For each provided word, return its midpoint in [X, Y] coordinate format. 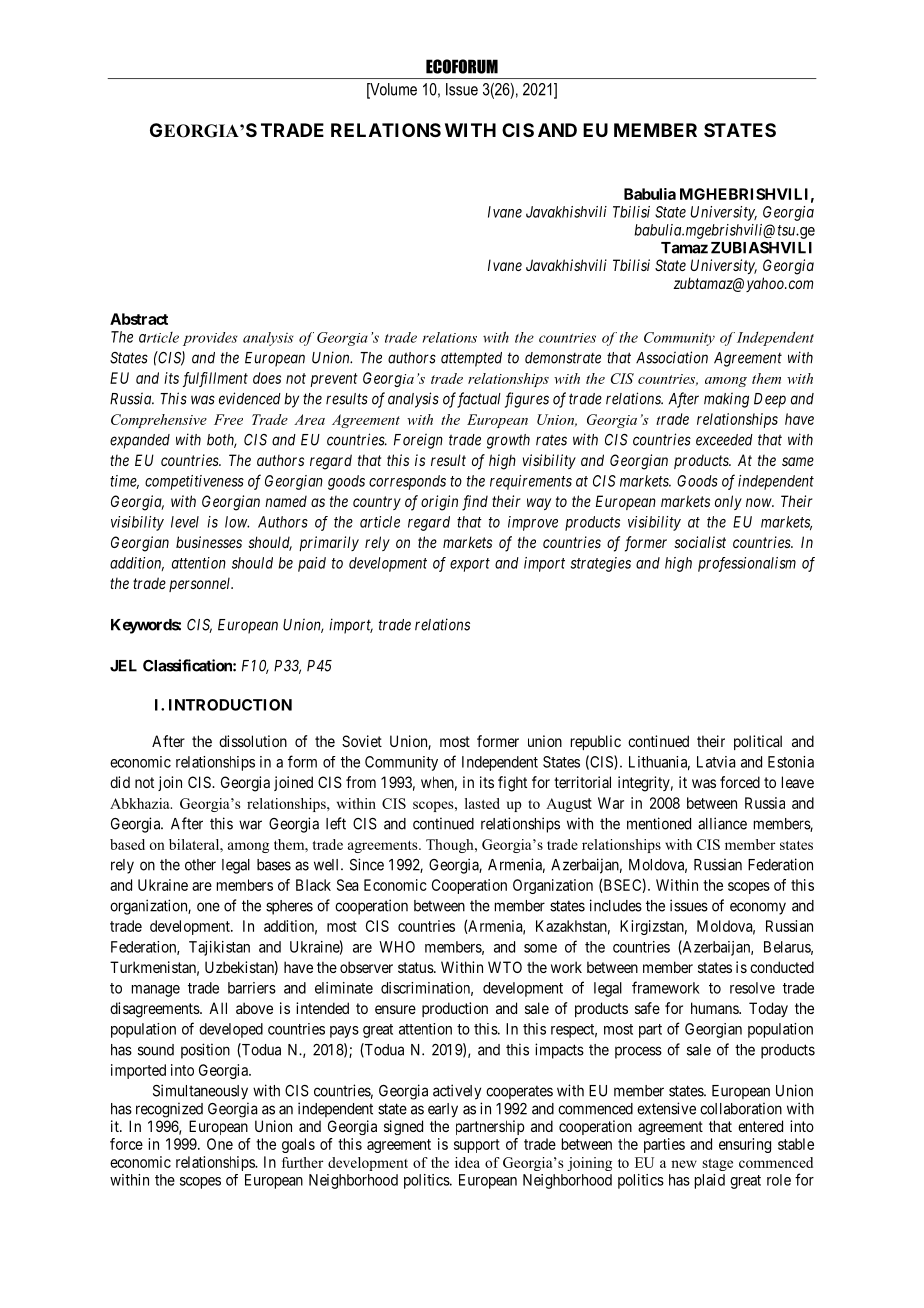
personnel [201, 585]
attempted [471, 359]
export [470, 565]
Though [451, 846]
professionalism [747, 564]
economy [758, 908]
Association [672, 357]
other [200, 865]
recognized [169, 1110]
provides [210, 339]
